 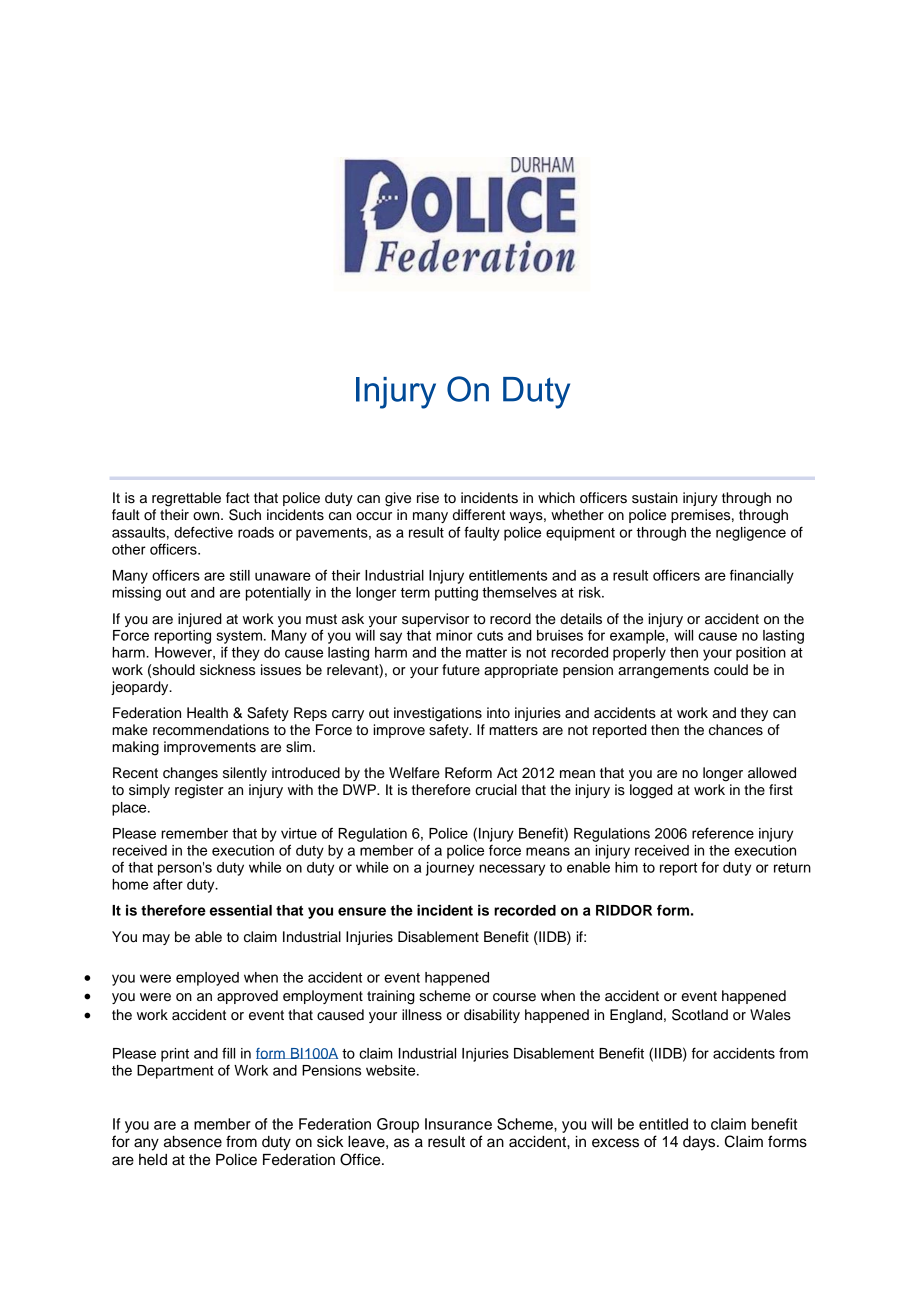 What do you see at coordinates (723, 833) in the screenshot?
I see `reference` at bounding box center [723, 833].
